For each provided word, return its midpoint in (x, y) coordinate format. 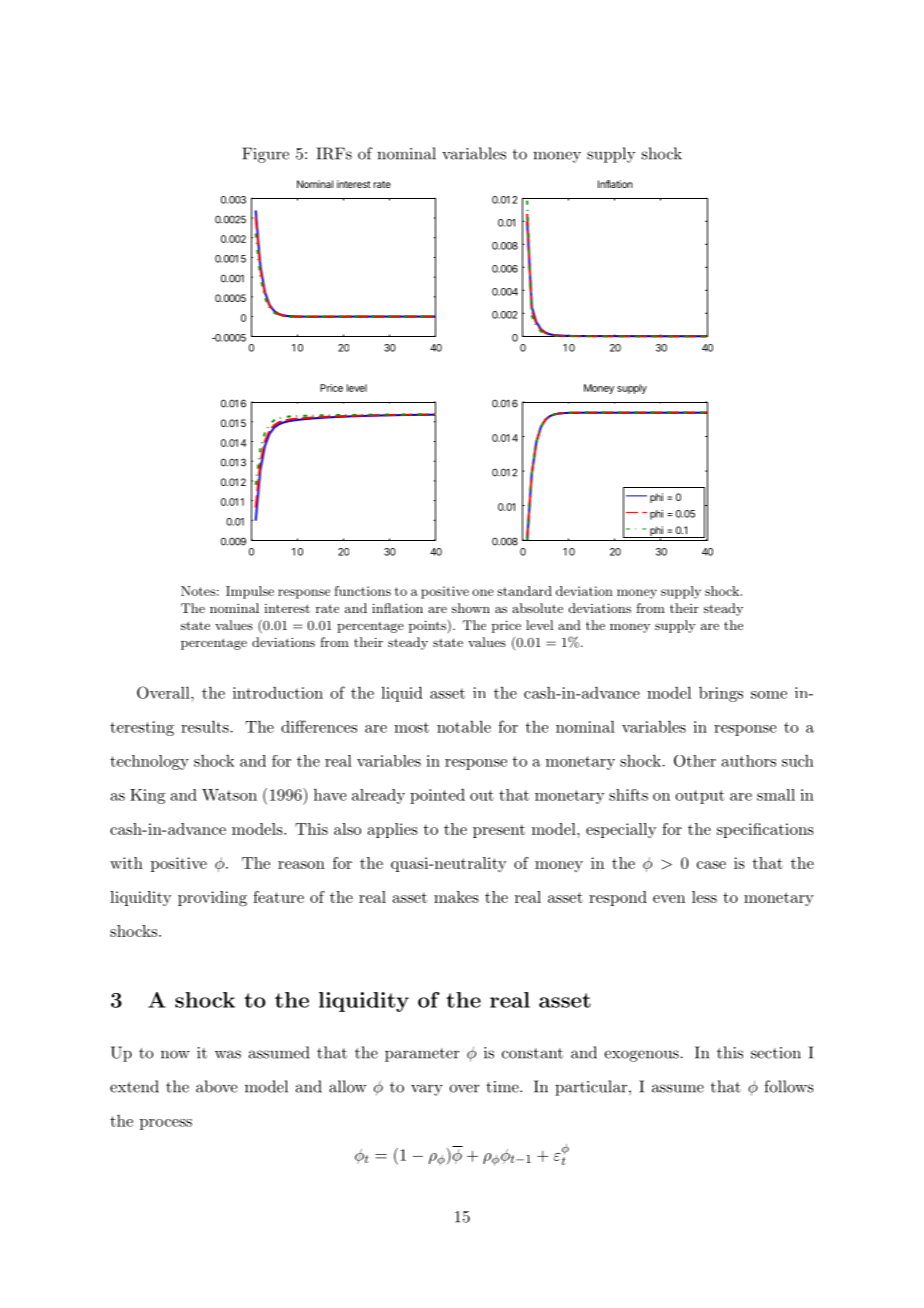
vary (427, 1090)
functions (362, 591)
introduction (278, 693)
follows (789, 1086)
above (217, 1086)
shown (471, 608)
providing (212, 899)
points (427, 626)
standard (524, 591)
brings (721, 694)
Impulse (250, 592)
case (711, 865)
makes (456, 897)
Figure (265, 155)
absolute (537, 608)
